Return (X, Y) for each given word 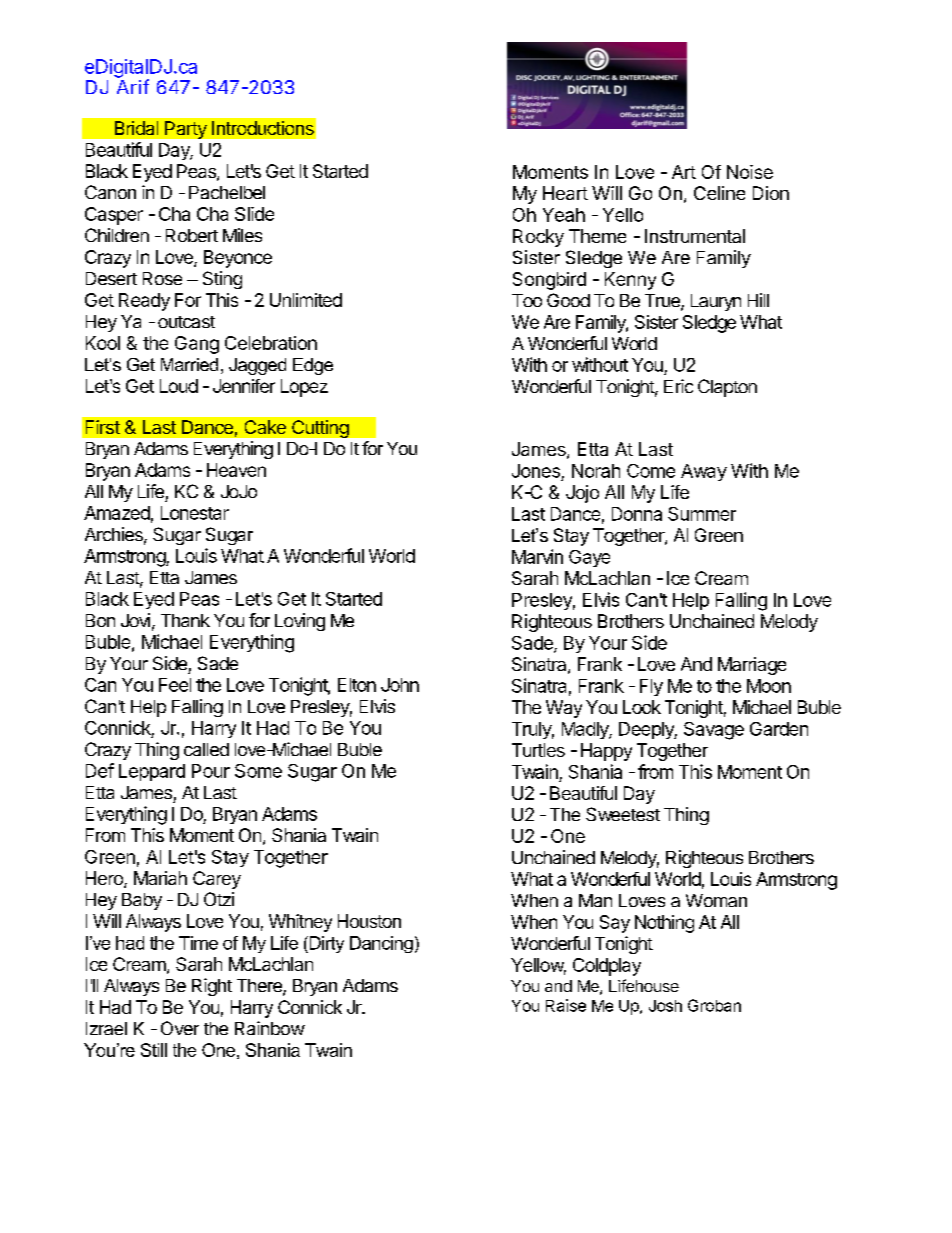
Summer (702, 514)
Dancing (381, 944)
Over (180, 1028)
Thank (185, 620)
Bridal (136, 128)
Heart (565, 193)
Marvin (537, 556)
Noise (750, 172)
